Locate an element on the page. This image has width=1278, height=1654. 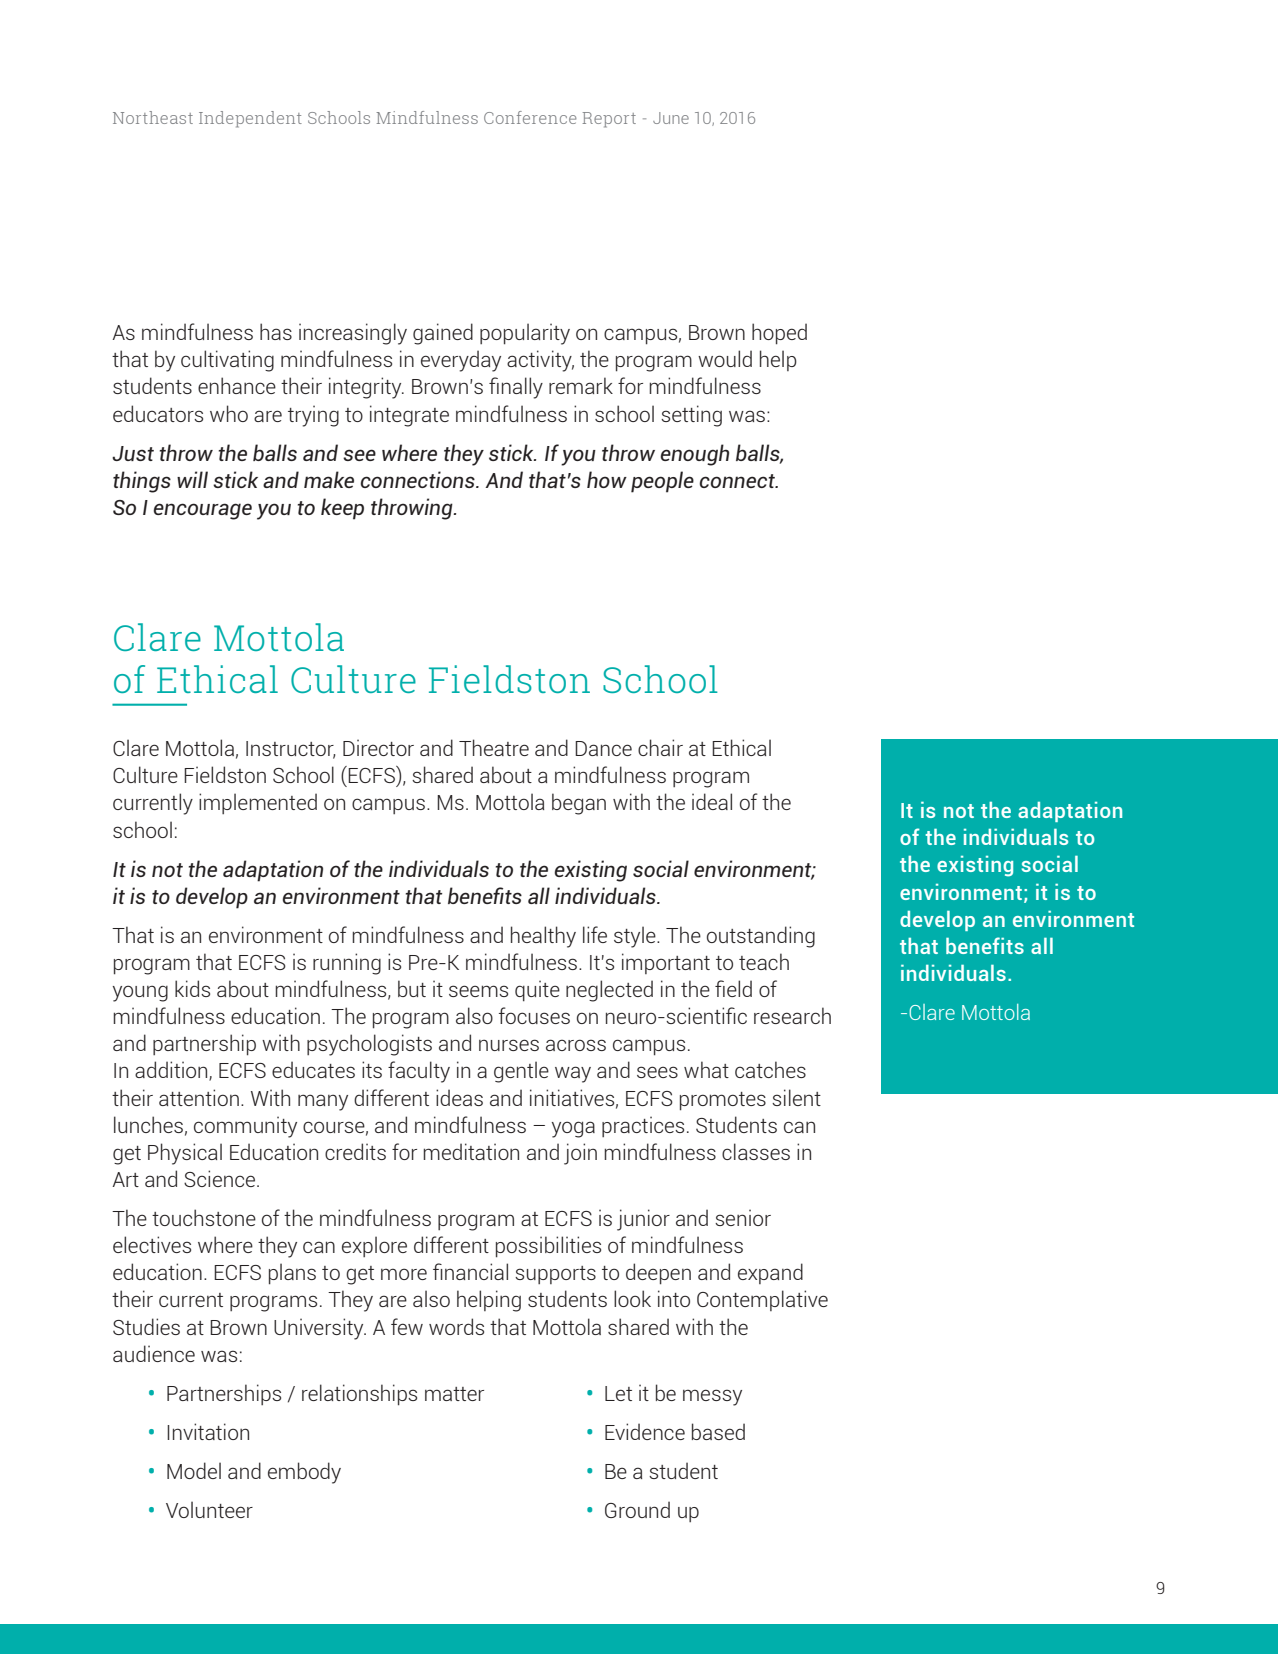
June is located at coordinates (671, 118).
